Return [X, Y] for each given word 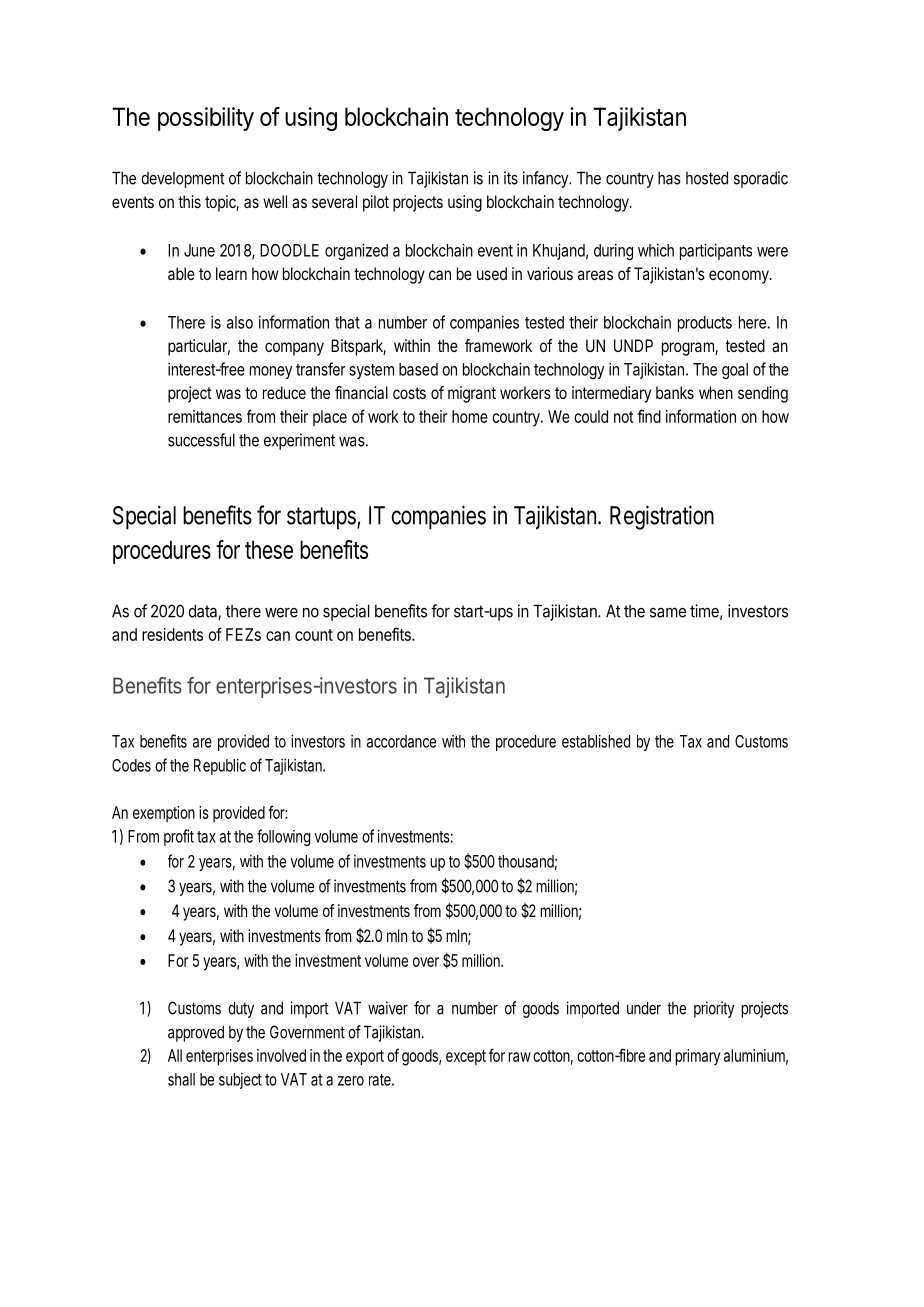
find [649, 416]
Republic [220, 766]
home [470, 416]
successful [201, 440]
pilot [376, 203]
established [596, 741]
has [669, 178]
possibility [206, 119]
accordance [401, 741]
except [466, 1057]
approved [196, 1033]
